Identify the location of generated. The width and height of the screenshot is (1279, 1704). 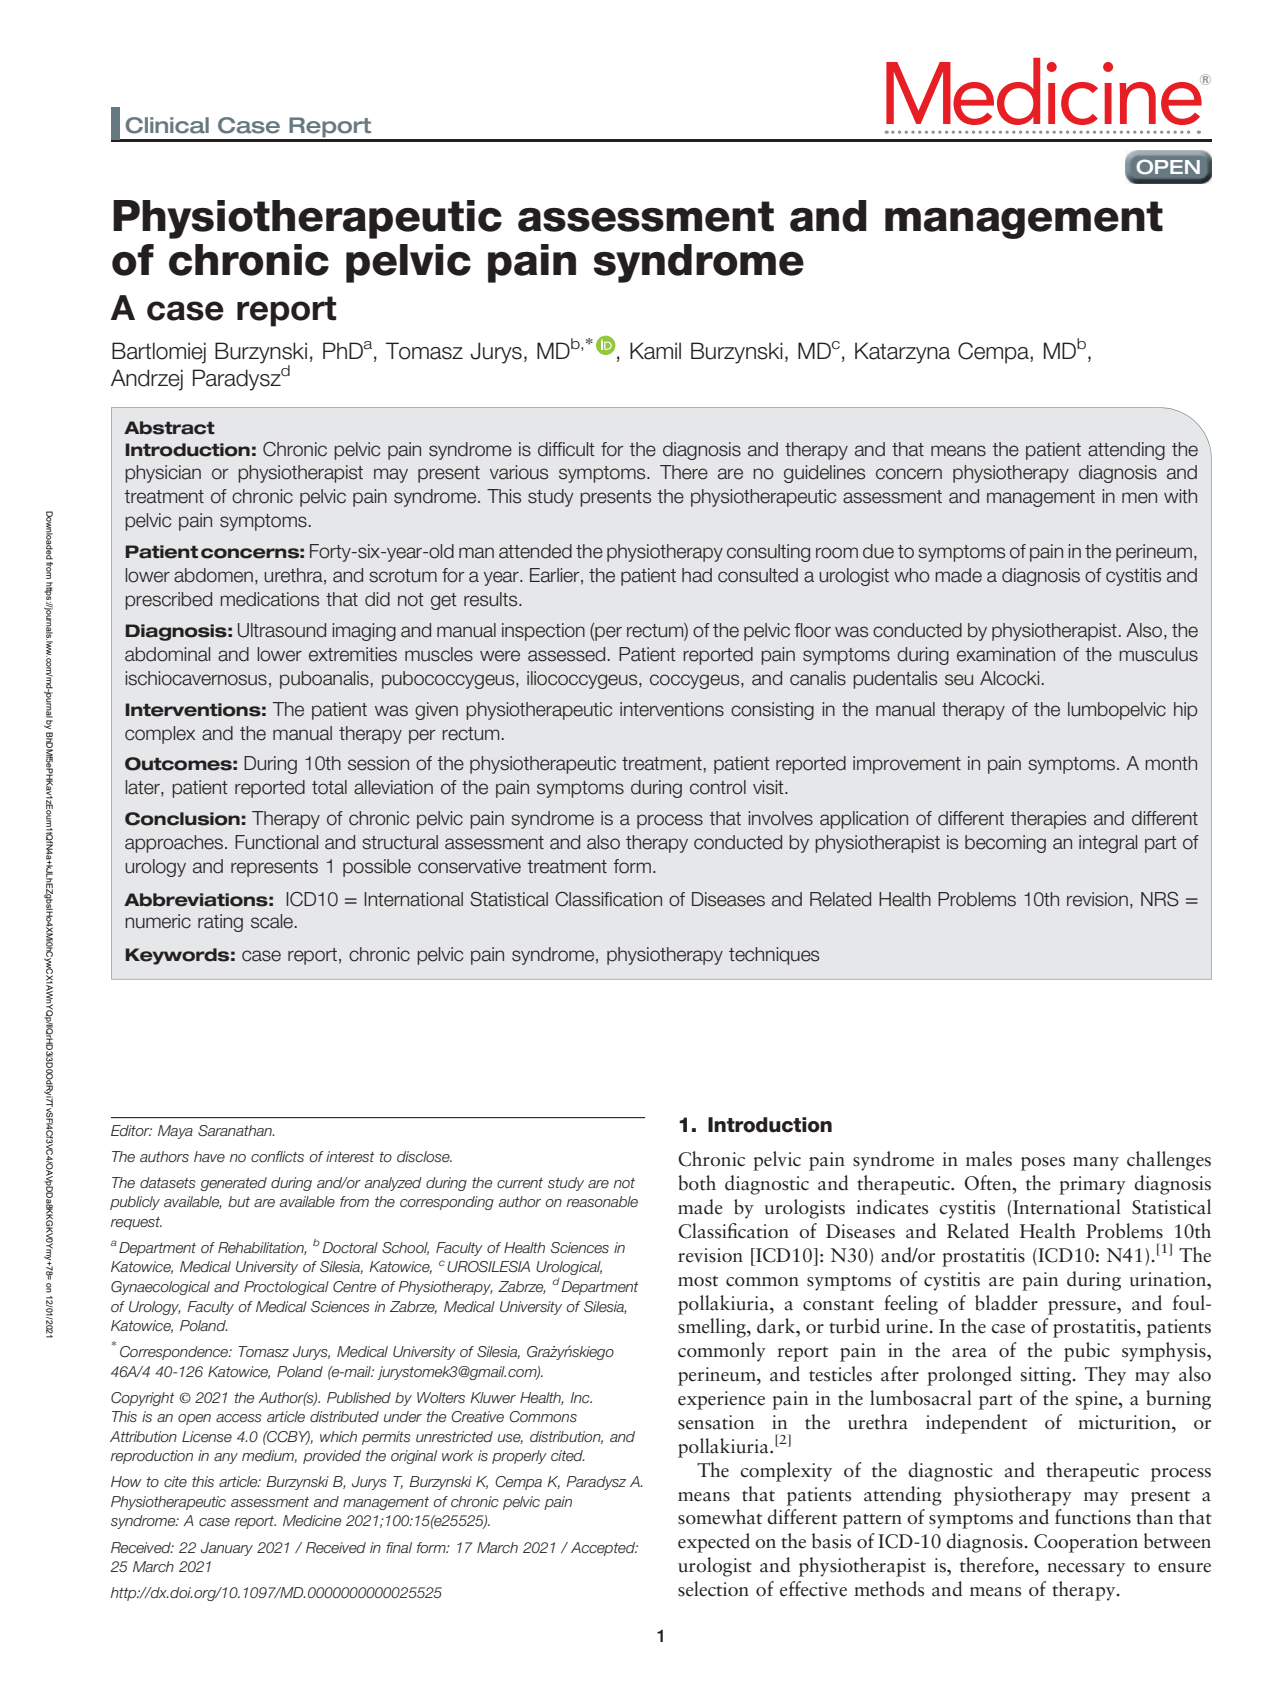
(233, 1184).
